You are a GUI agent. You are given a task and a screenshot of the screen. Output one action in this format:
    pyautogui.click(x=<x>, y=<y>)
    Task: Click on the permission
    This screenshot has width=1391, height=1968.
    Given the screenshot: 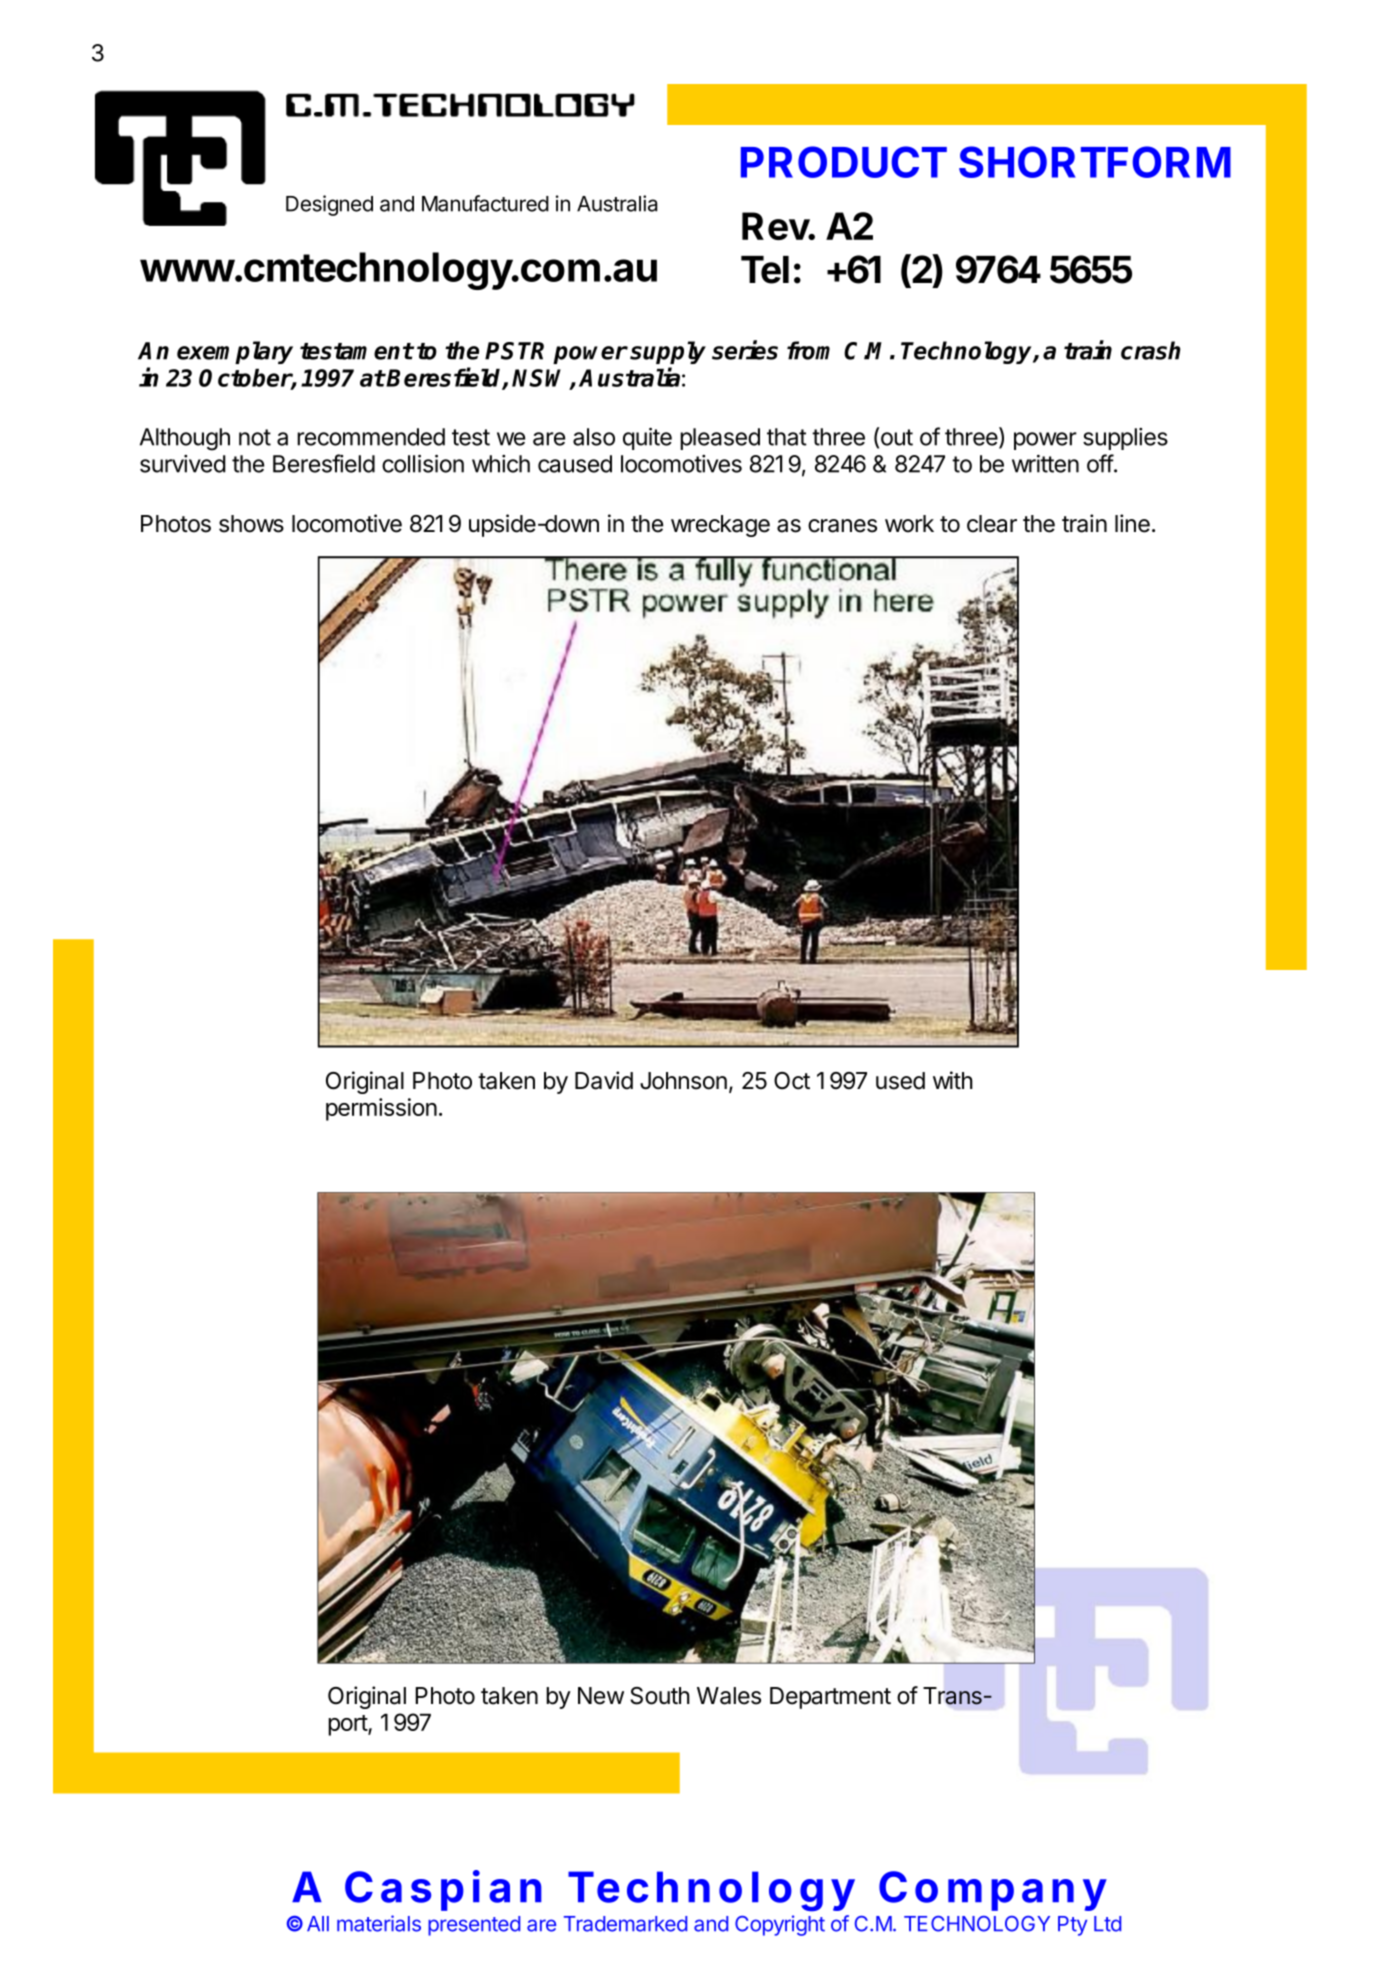 What is the action you would take?
    pyautogui.click(x=381, y=1109)
